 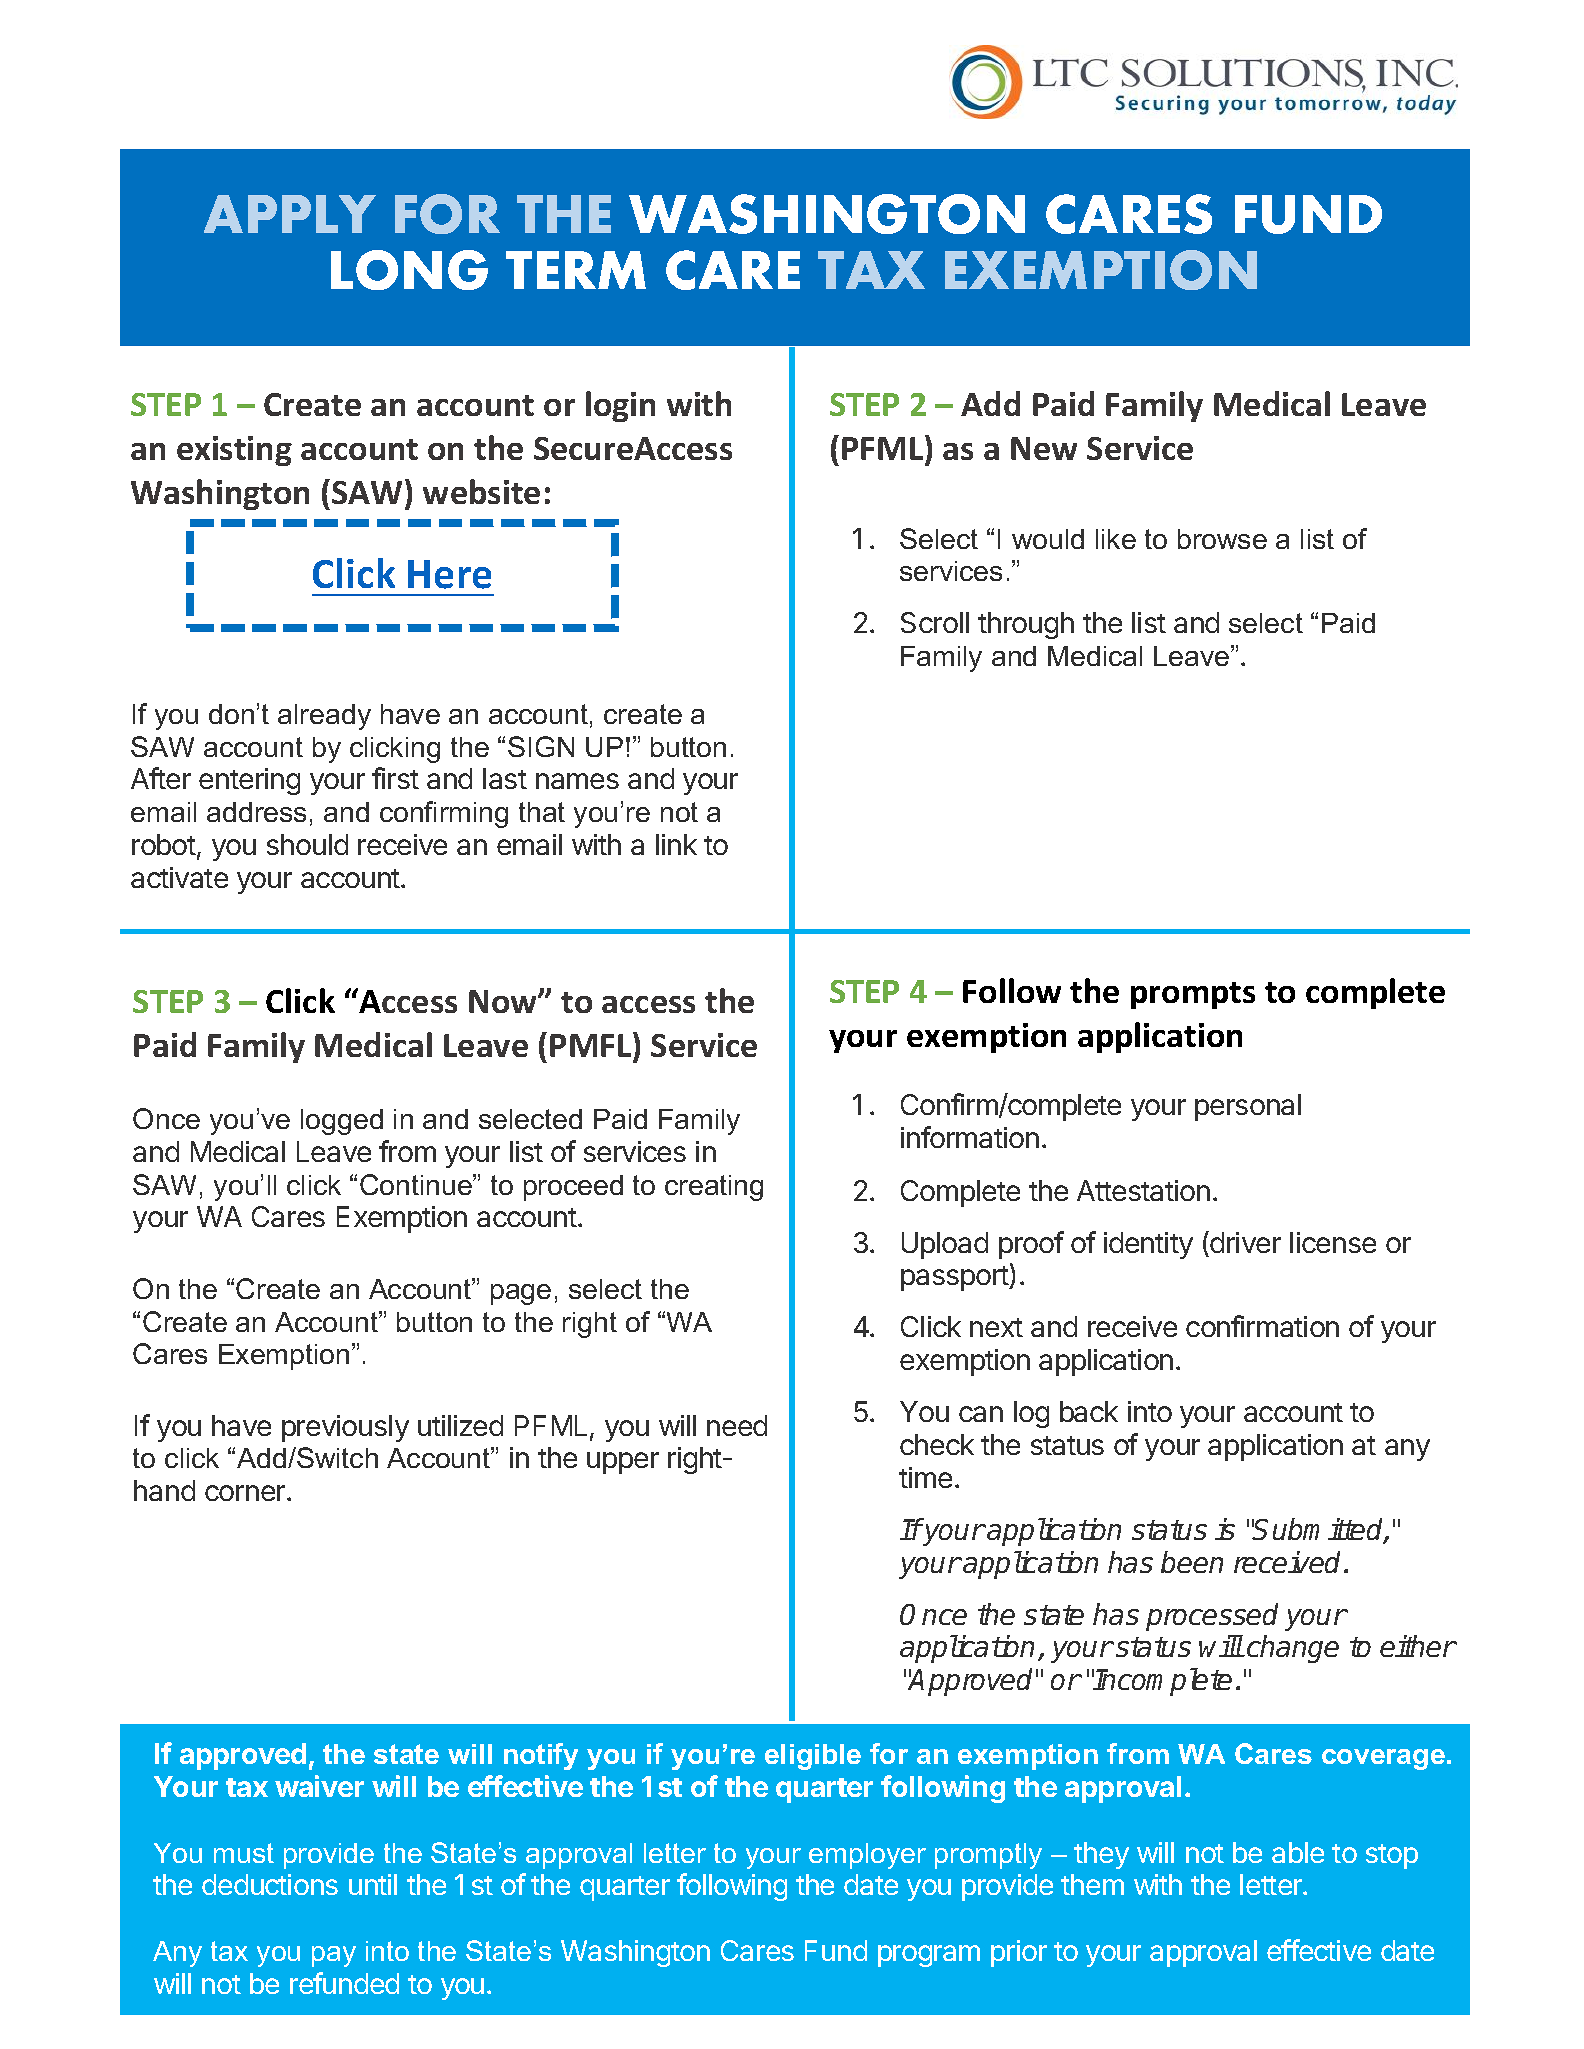 I want to click on previously, so click(x=345, y=1428).
